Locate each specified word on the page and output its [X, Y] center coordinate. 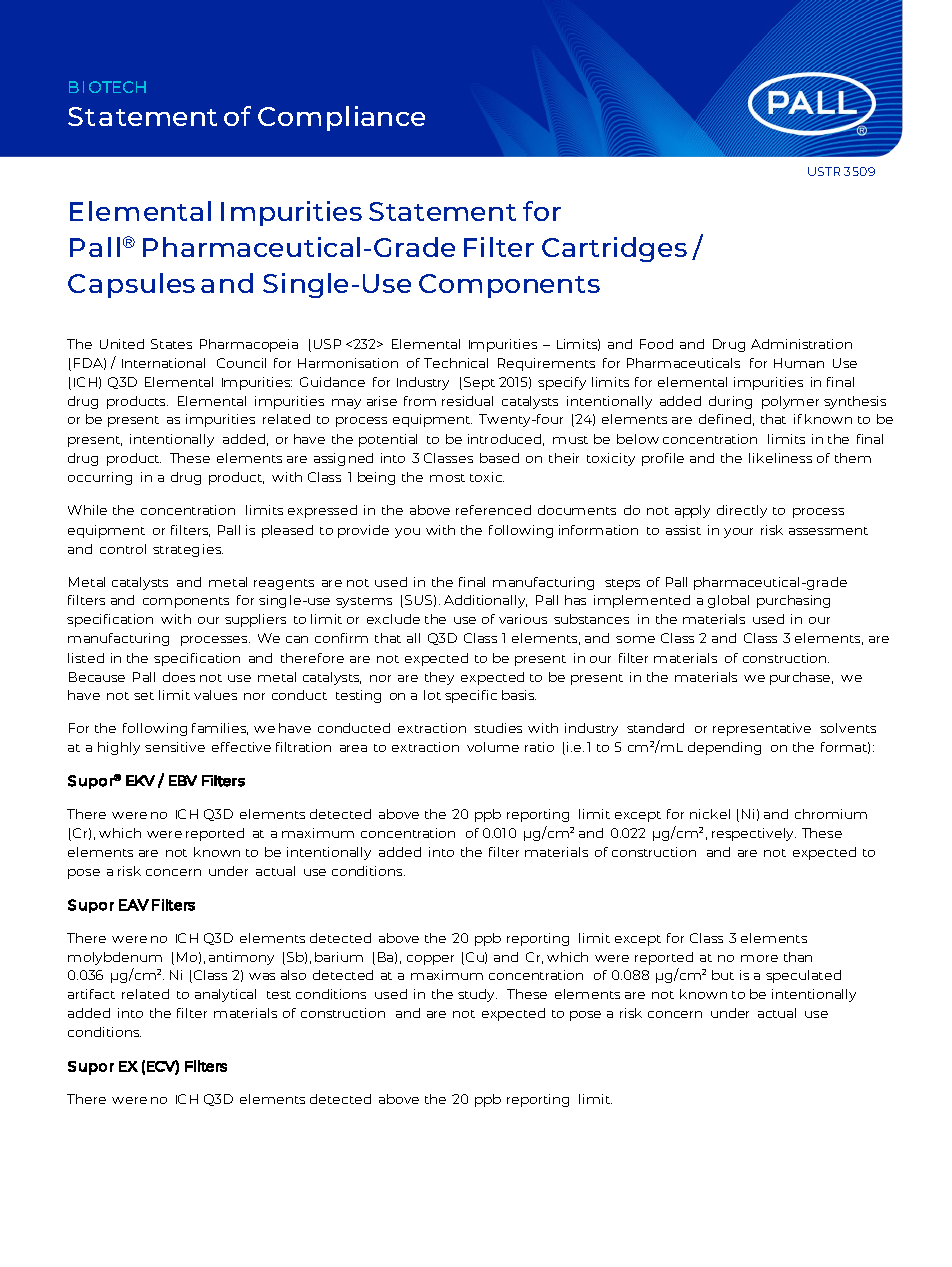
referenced [493, 510]
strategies [188, 550]
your [738, 533]
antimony [241, 958]
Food [656, 344]
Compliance [341, 118]
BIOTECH [107, 87]
